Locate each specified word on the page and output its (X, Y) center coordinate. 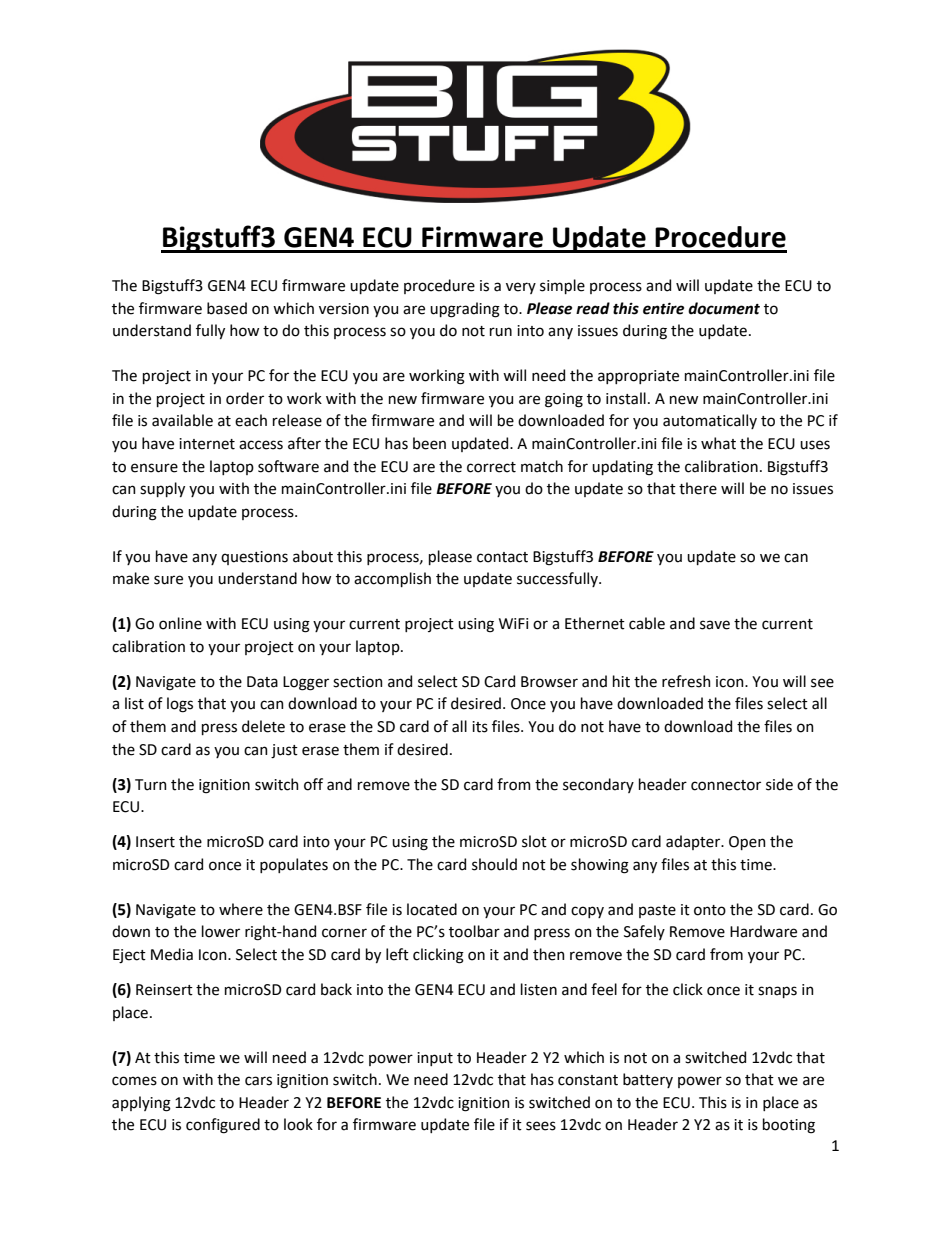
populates (294, 865)
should (494, 864)
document (724, 308)
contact (502, 557)
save (715, 625)
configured (223, 1126)
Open (747, 843)
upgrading (465, 310)
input (435, 1059)
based (227, 308)
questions (254, 558)
